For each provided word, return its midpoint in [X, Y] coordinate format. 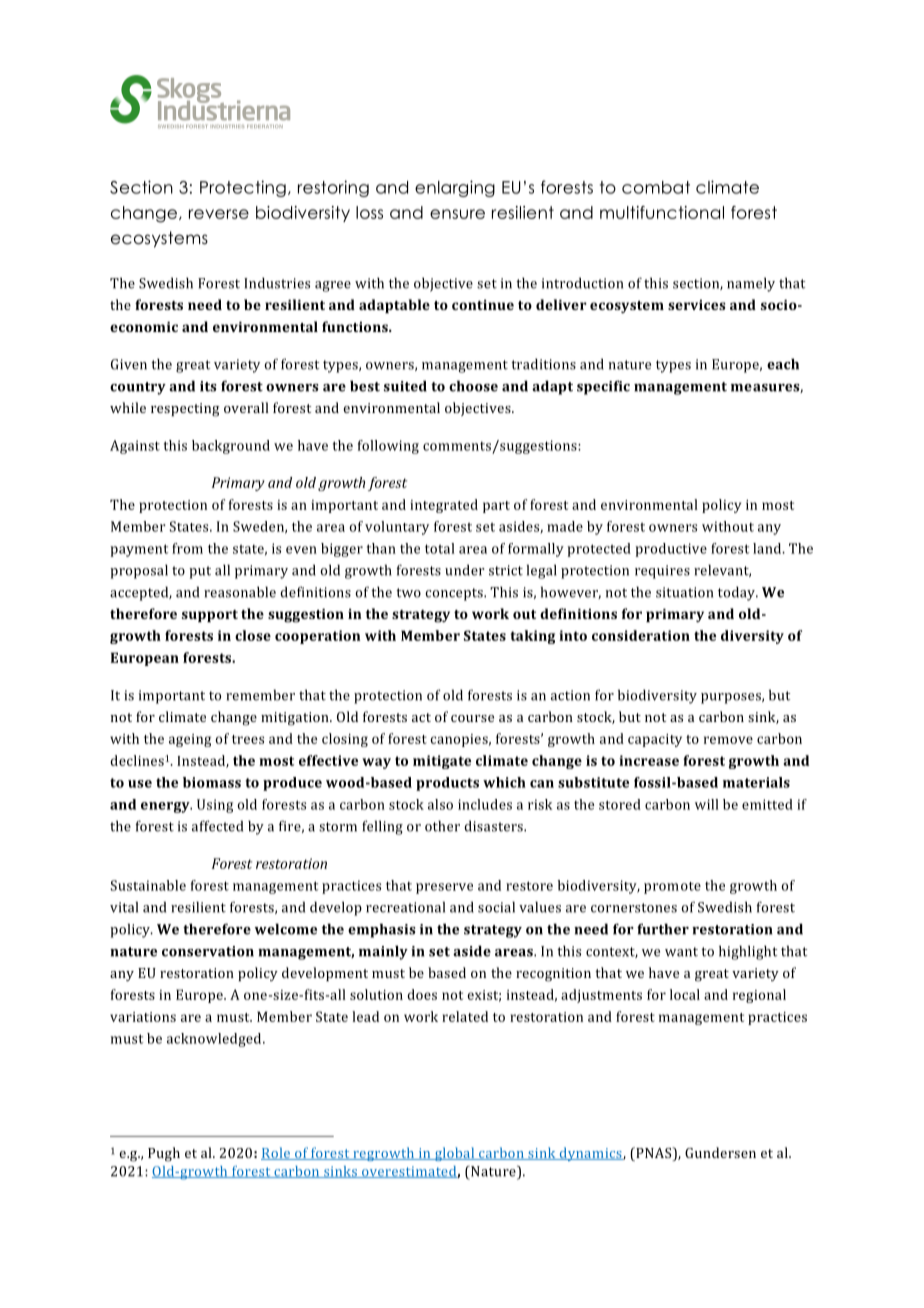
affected [217, 826]
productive [671, 550]
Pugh [164, 1154]
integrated [444, 506]
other [442, 826]
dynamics [590, 1154]
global [455, 1154]
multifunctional [662, 212]
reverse [219, 214]
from [187, 548]
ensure [457, 214]
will [707, 804]
